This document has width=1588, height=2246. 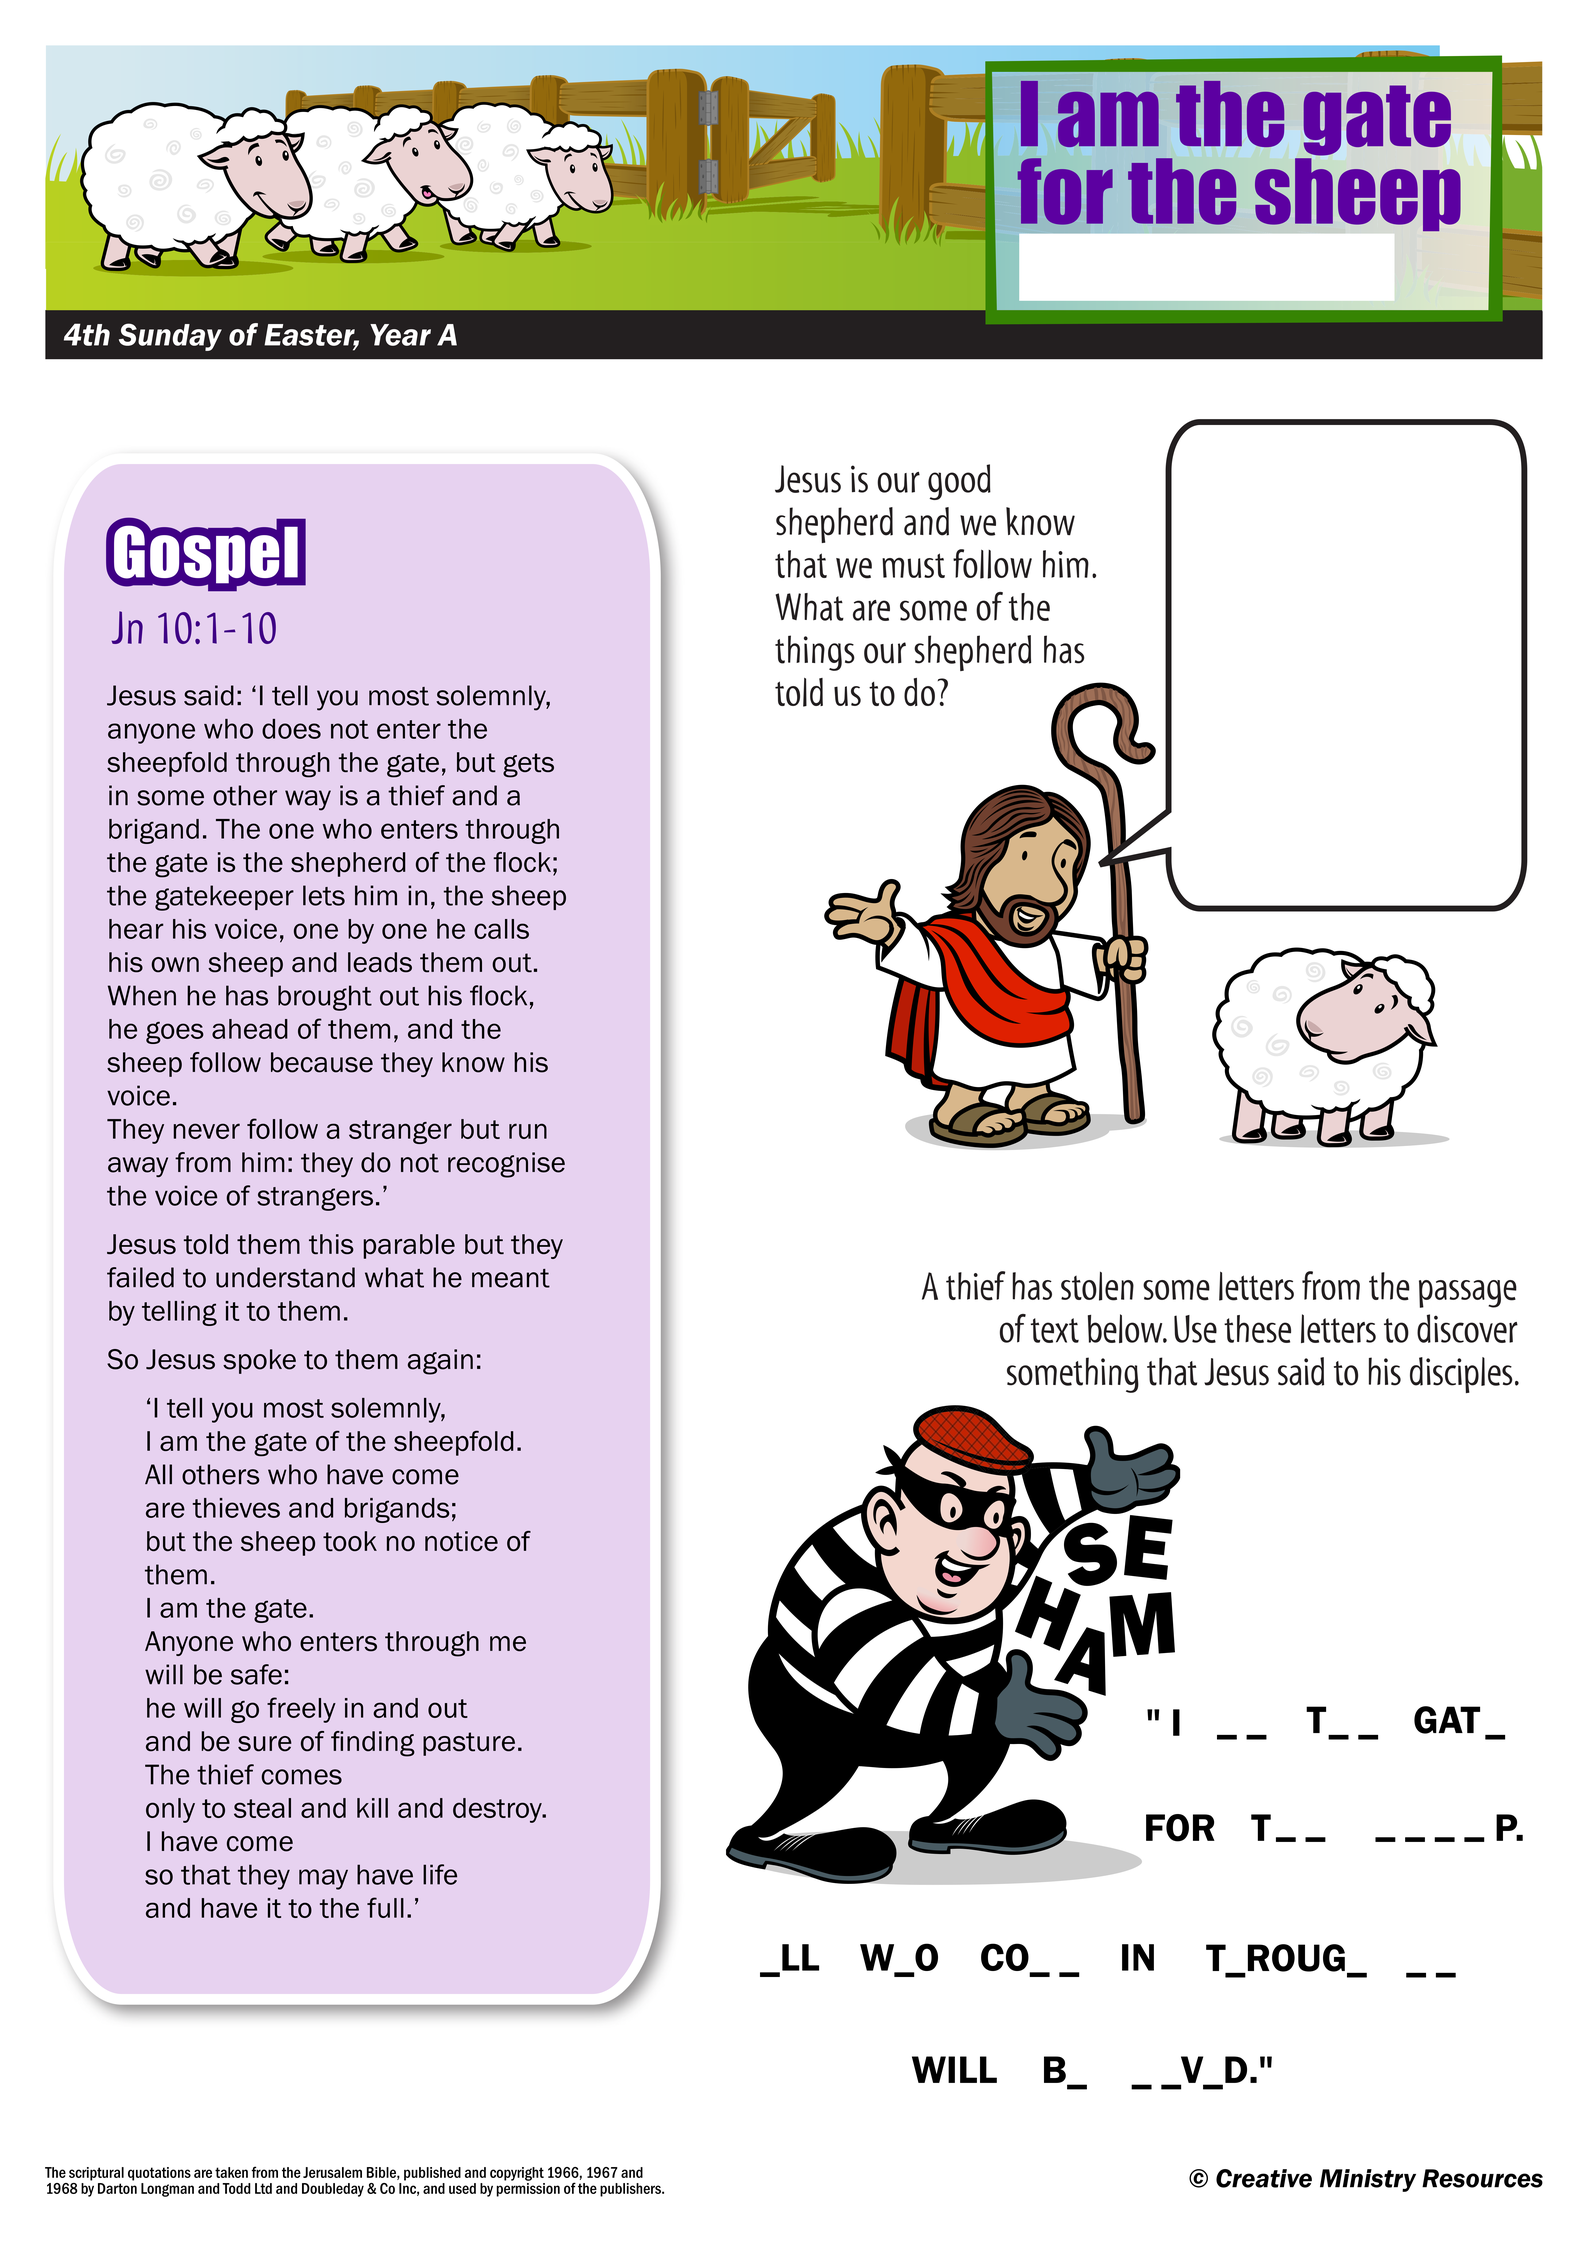 I want to click on good, so click(x=959, y=482).
